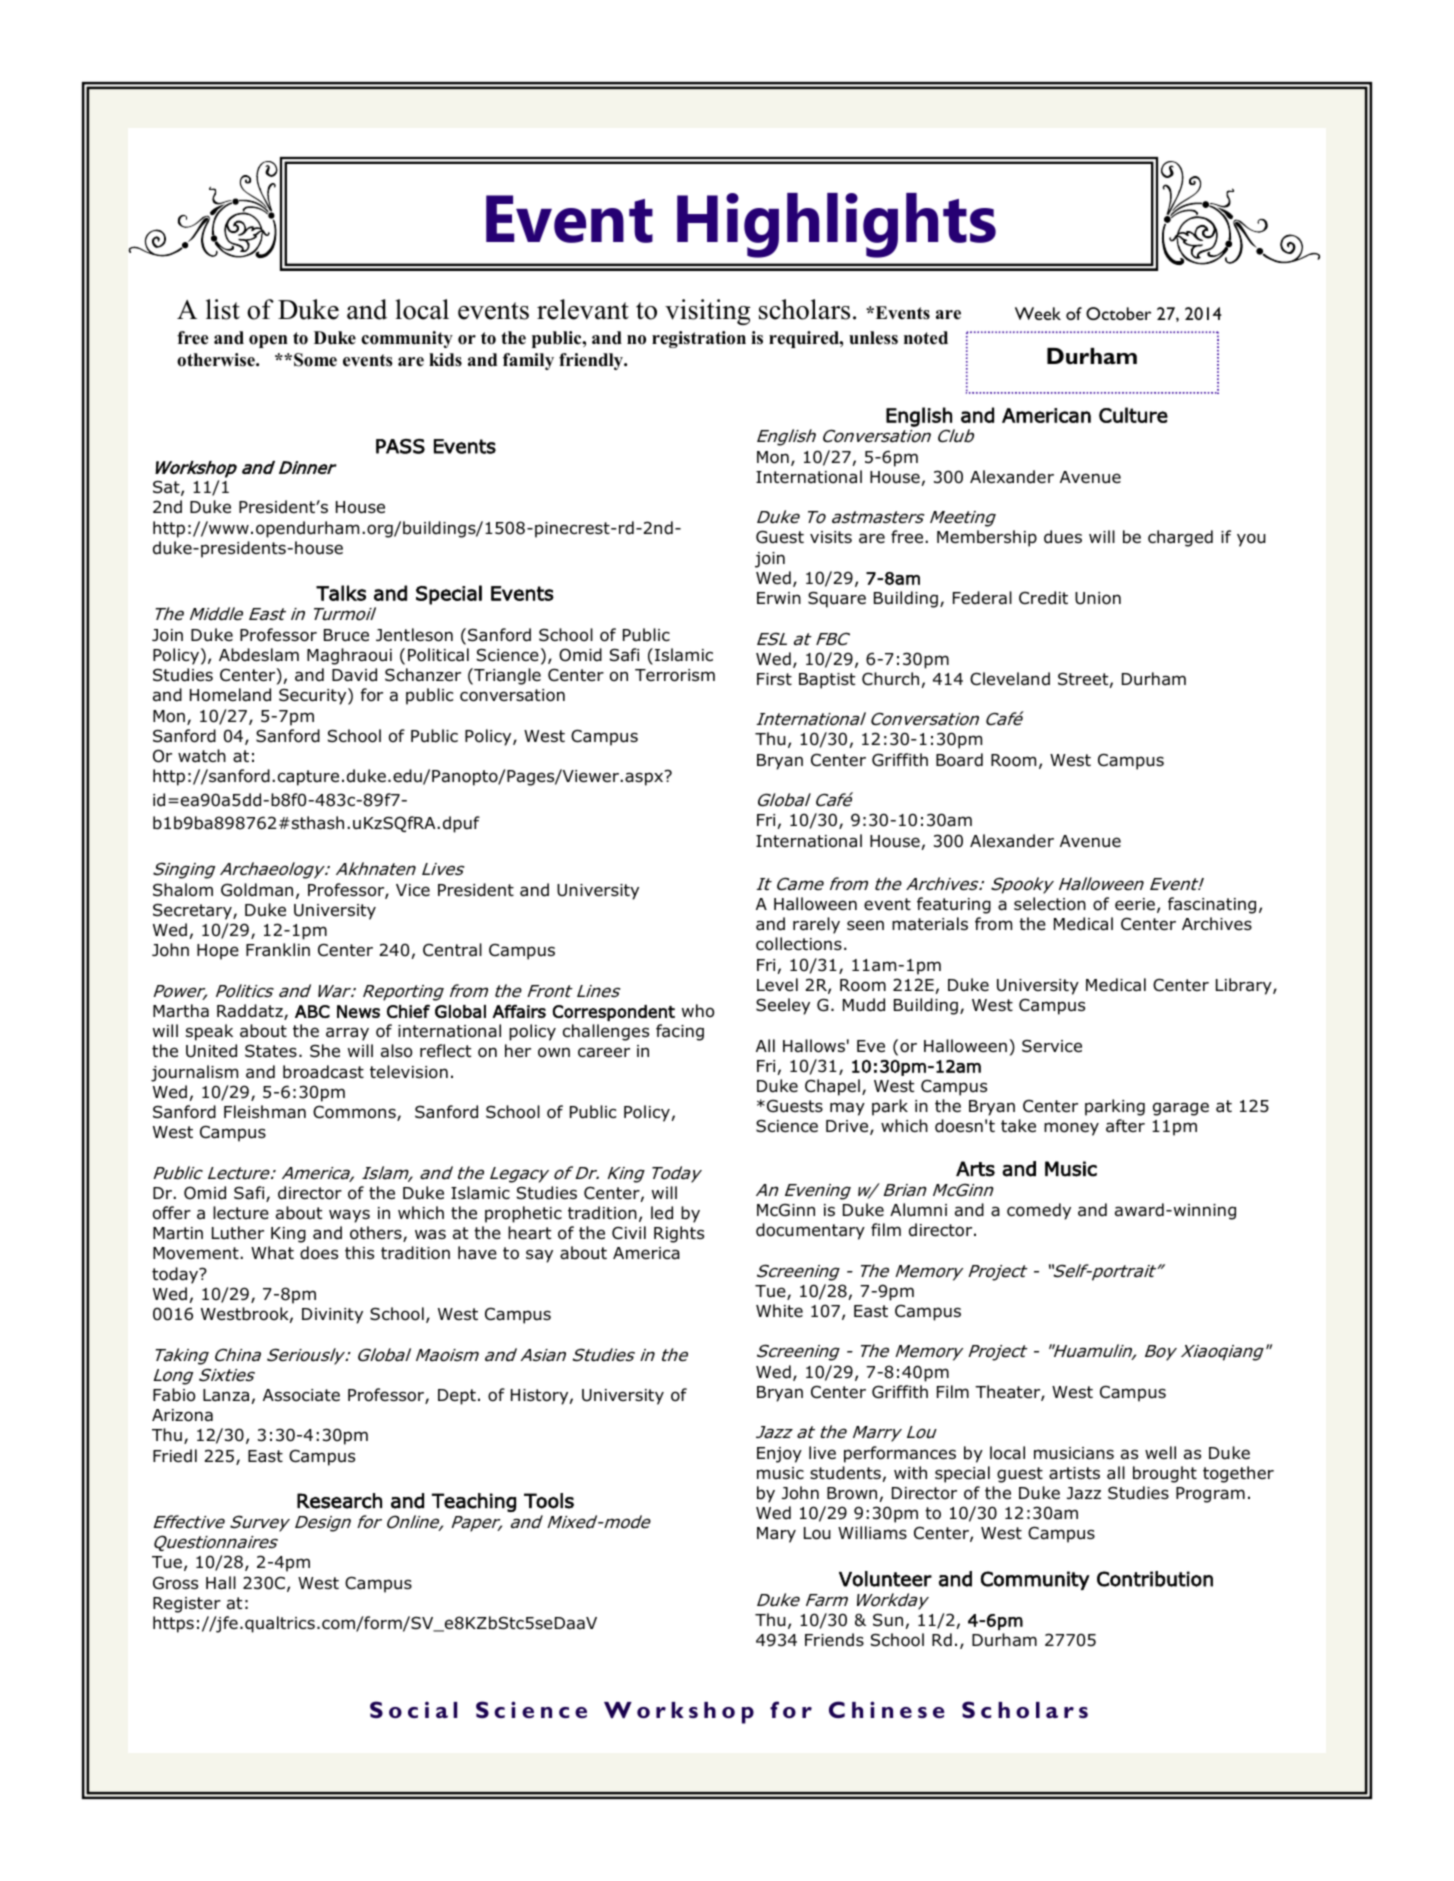 The height and width of the page is (1881, 1454). Describe the element at coordinates (1125, 1126) in the page. I see `after` at that location.
